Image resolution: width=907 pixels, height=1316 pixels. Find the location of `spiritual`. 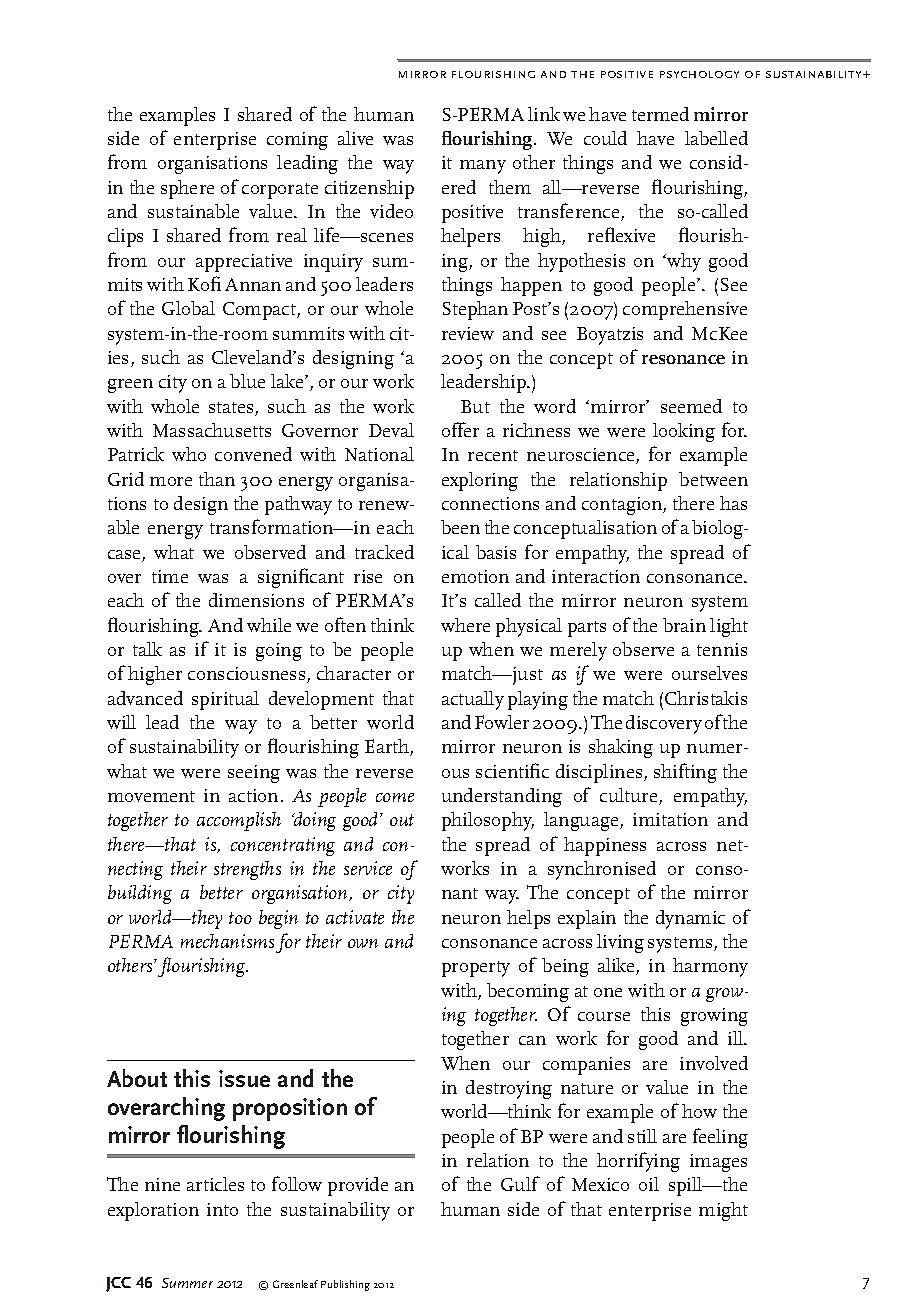

spiritual is located at coordinates (225, 700).
